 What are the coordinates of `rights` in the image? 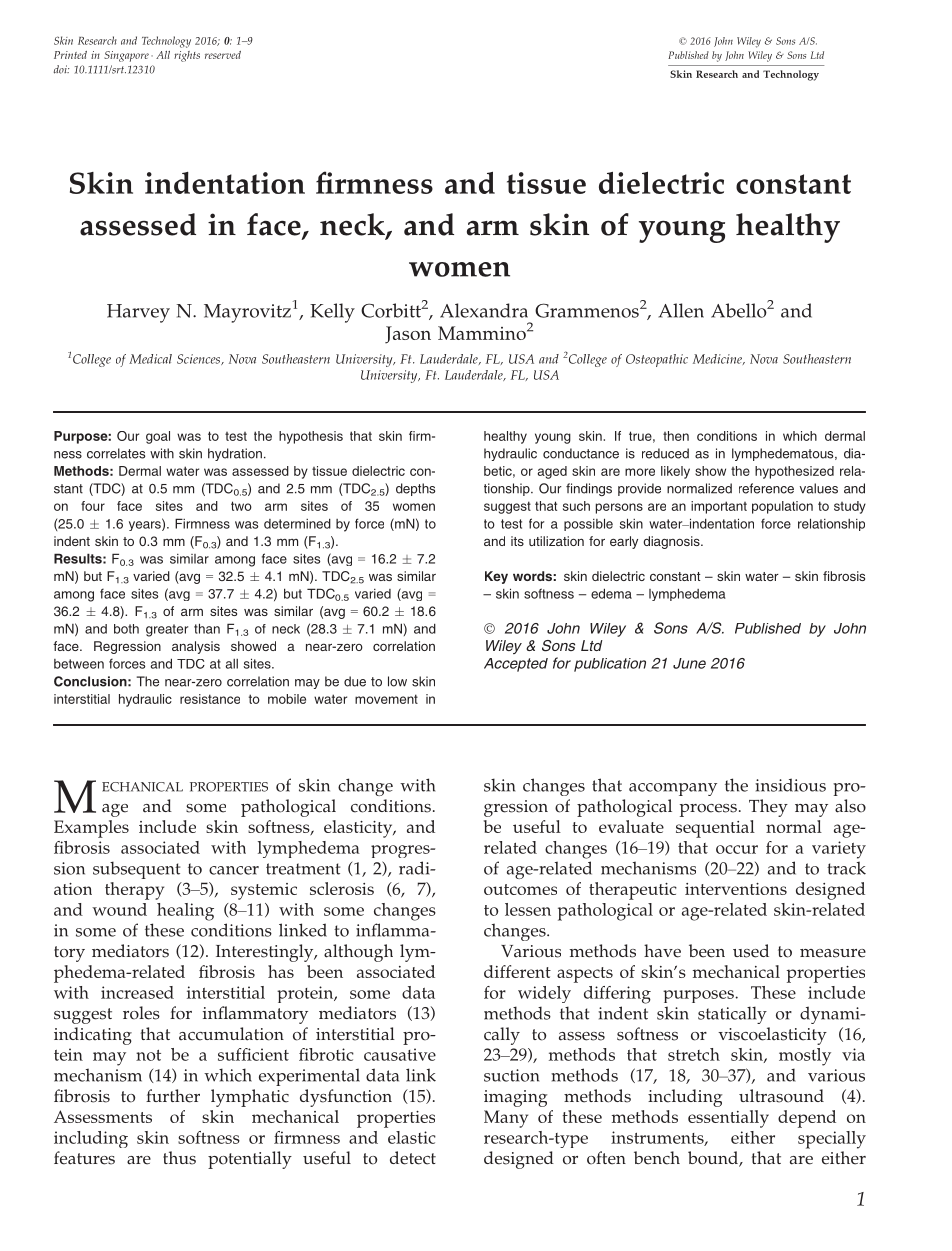 It's located at (187, 56).
